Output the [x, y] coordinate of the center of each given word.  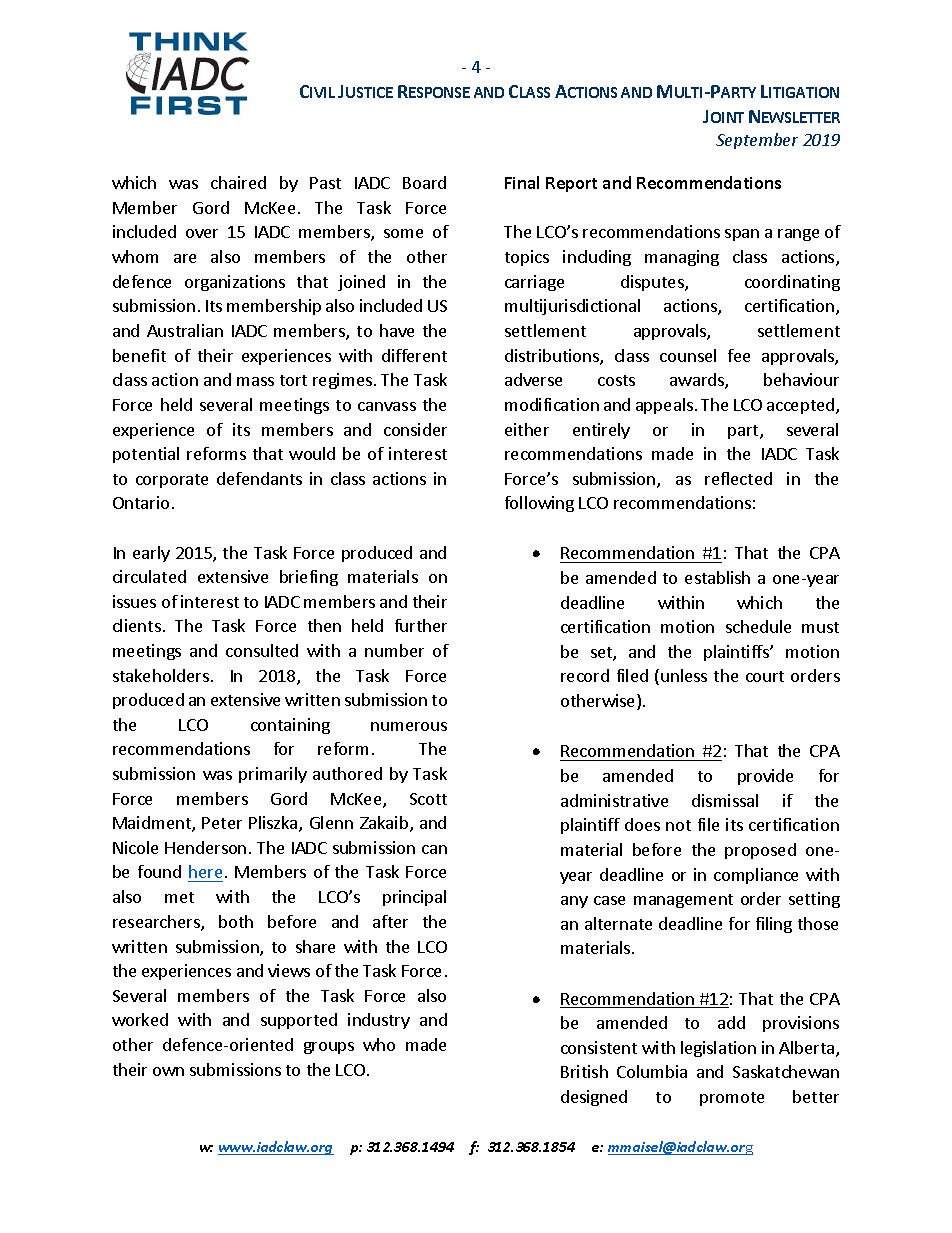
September [757, 141]
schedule [758, 626]
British [584, 1071]
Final [522, 182]
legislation [718, 1049]
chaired [238, 182]
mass [255, 381]
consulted [262, 650]
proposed [760, 851]
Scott [428, 799]
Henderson [205, 847]
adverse [533, 379]
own [168, 1071]
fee [739, 355]
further [421, 625]
